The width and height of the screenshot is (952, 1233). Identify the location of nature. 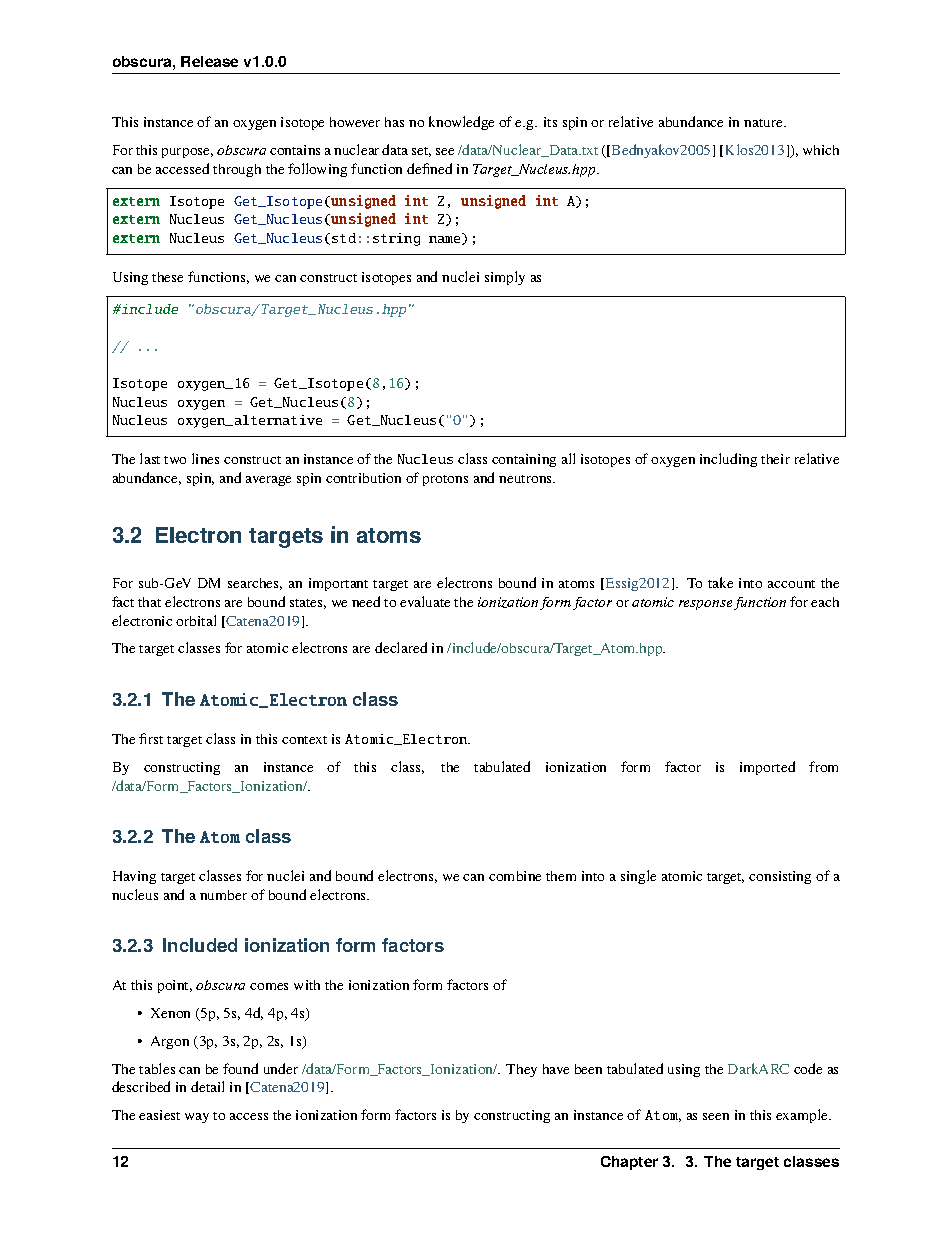
(764, 123).
